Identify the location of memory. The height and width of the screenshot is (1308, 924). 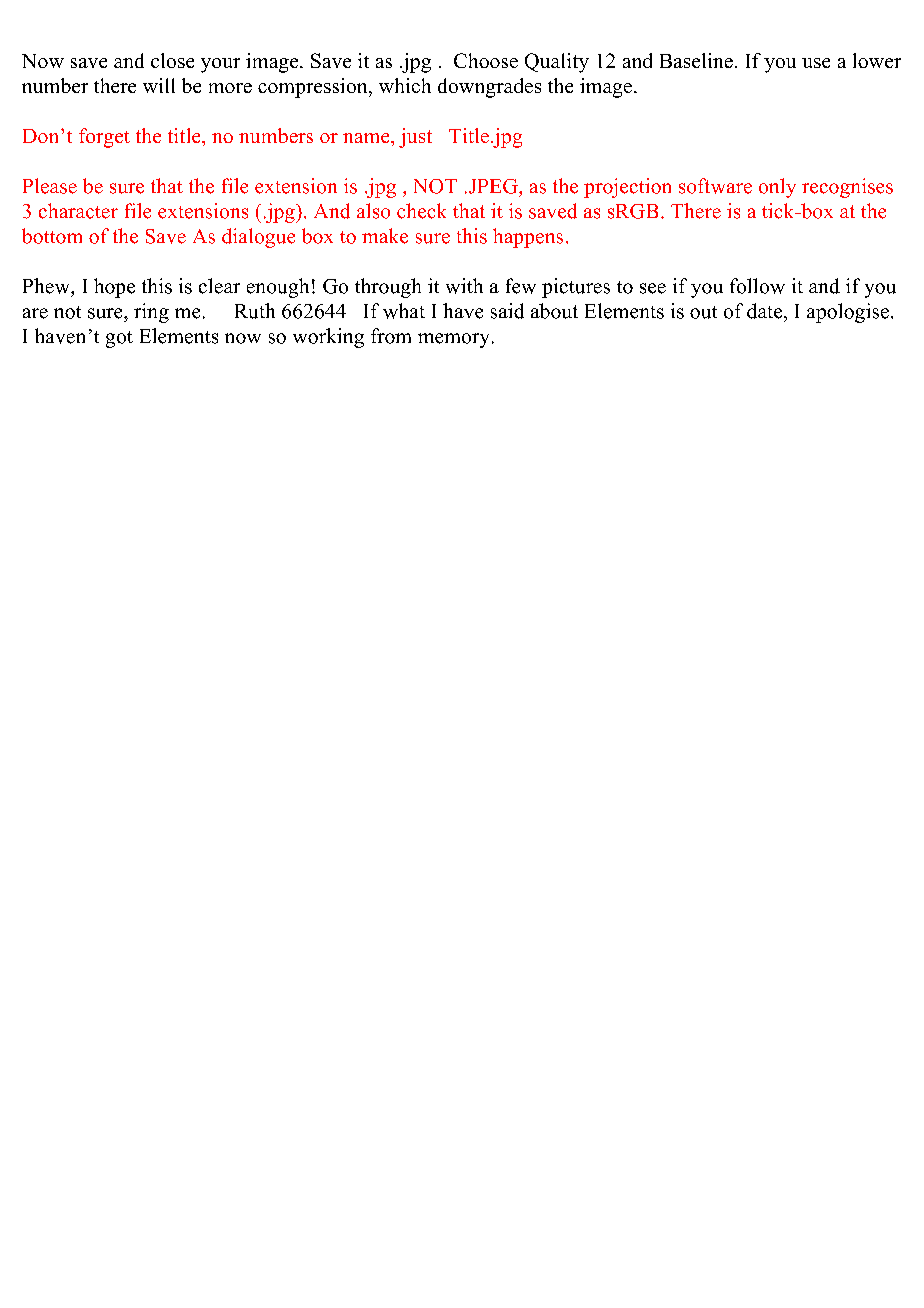
(453, 340).
